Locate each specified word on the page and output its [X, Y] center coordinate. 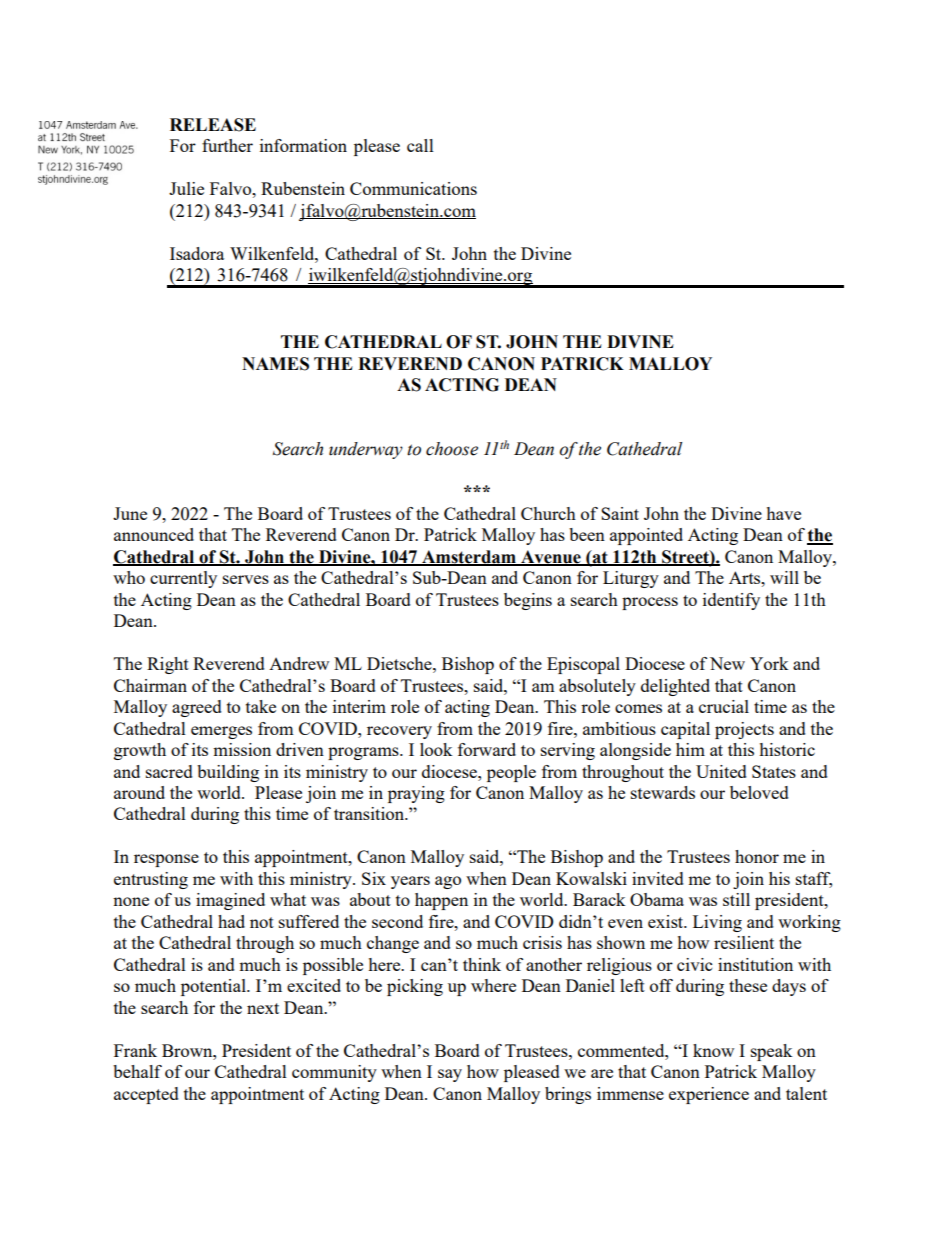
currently [183, 579]
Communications [413, 188]
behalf [137, 1071]
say [450, 1075]
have [783, 513]
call [420, 145]
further [227, 145]
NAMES [275, 364]
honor [757, 856]
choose [452, 449]
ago [448, 882]
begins [528, 601]
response [166, 860]
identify [731, 601]
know [713, 1050]
